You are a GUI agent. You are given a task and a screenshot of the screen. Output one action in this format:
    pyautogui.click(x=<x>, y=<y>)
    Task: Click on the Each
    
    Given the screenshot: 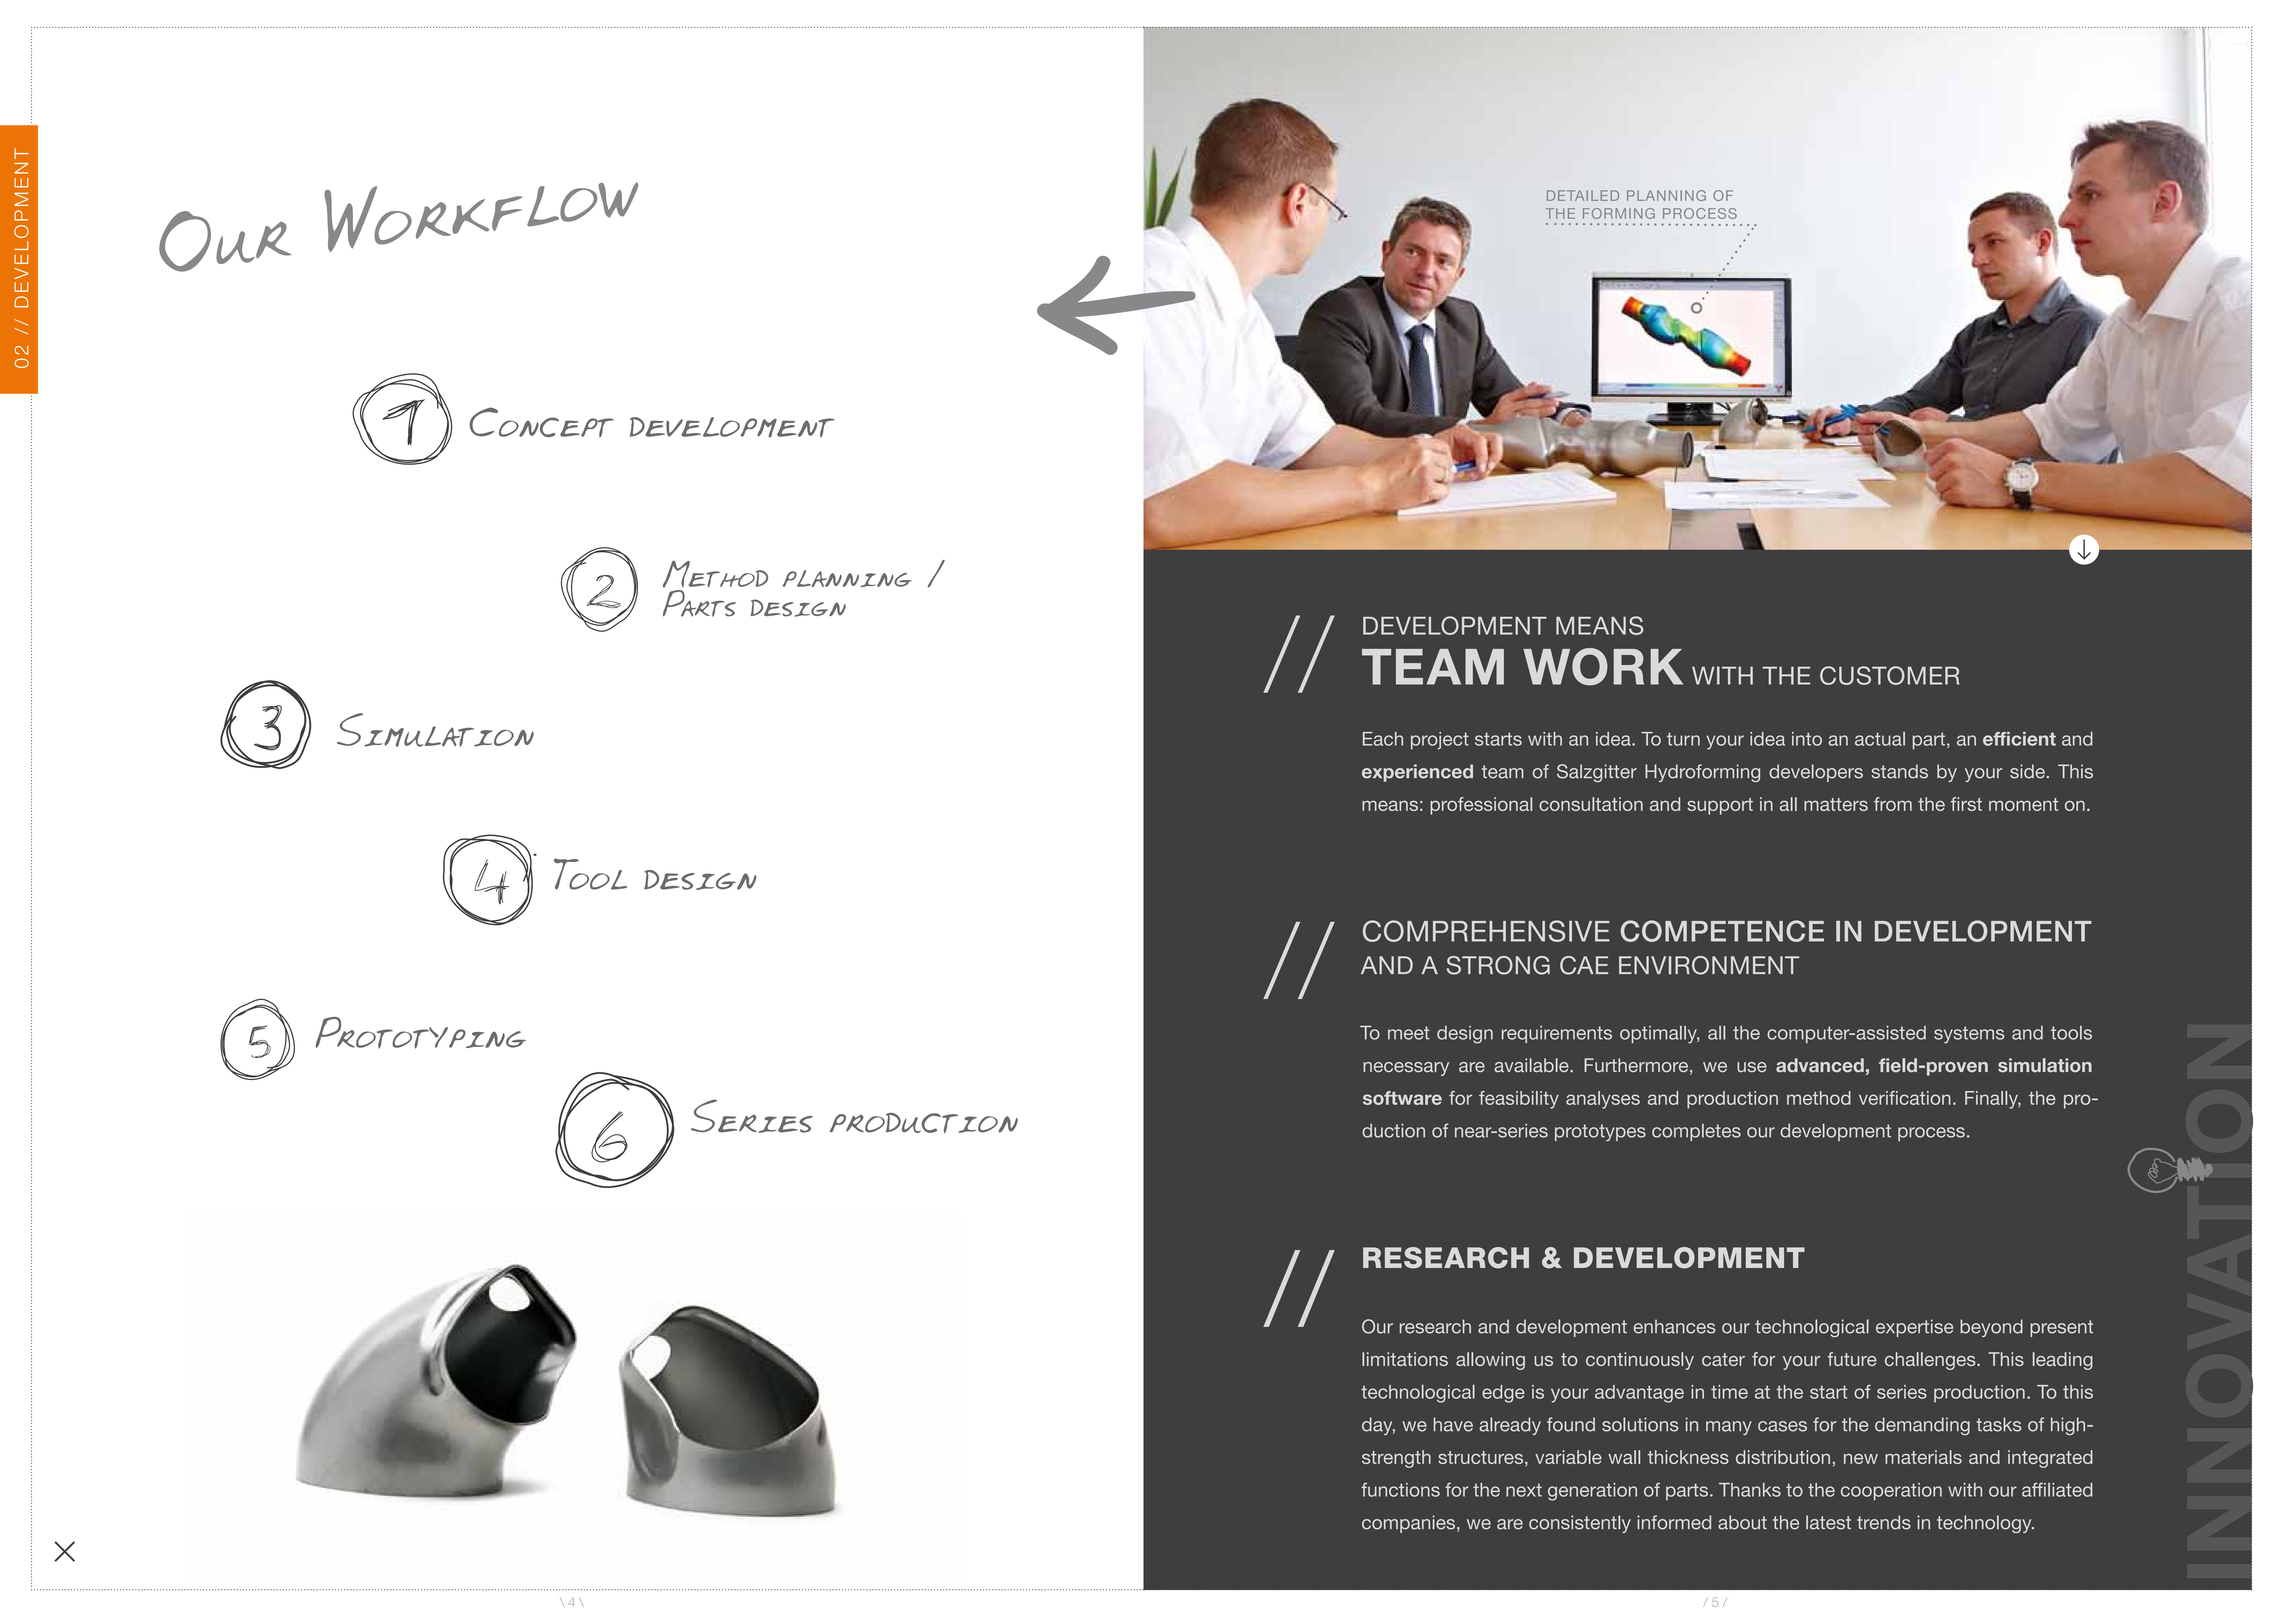 What is the action you would take?
    pyautogui.click(x=1383, y=739)
